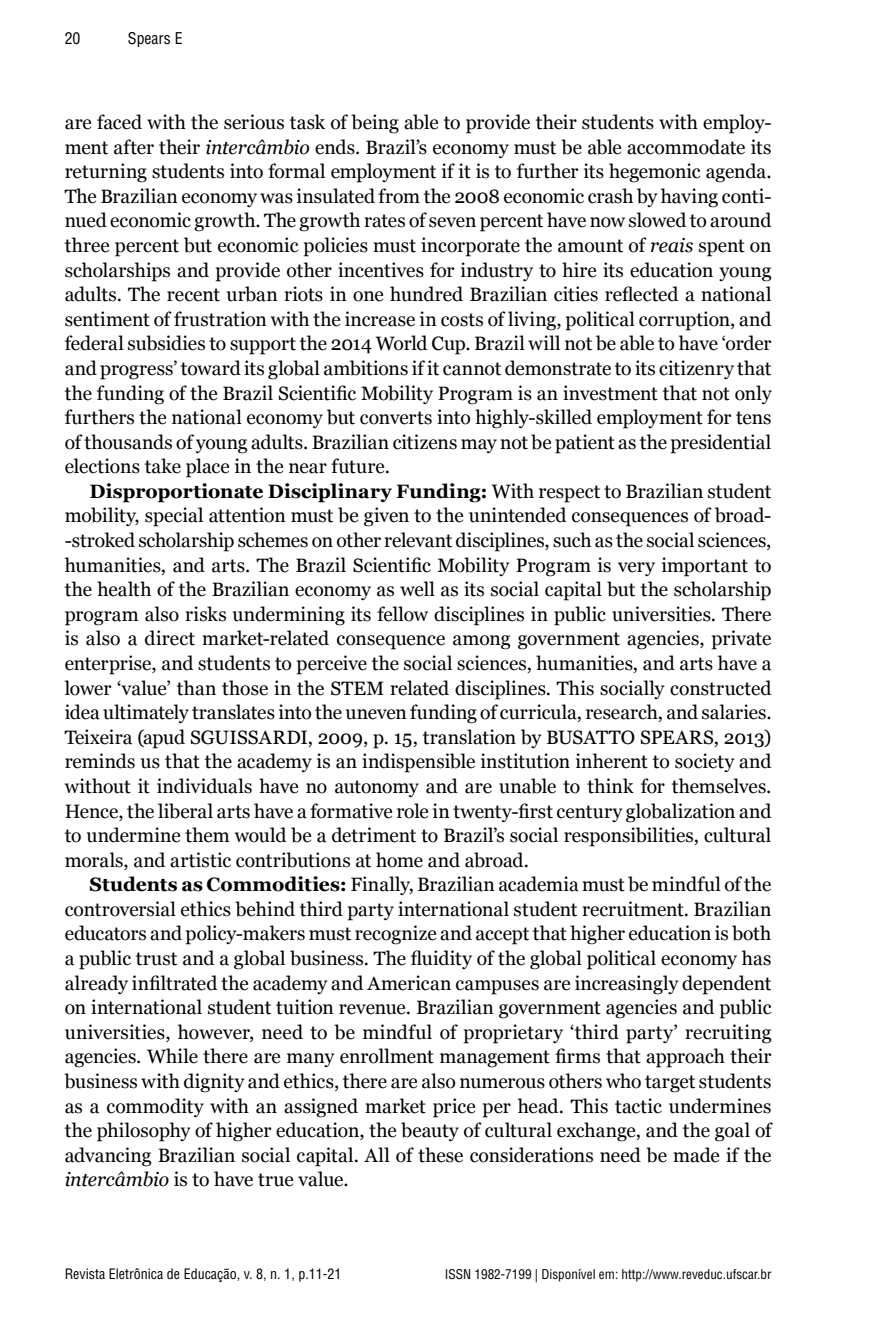  I want to click on faced, so click(119, 122).
